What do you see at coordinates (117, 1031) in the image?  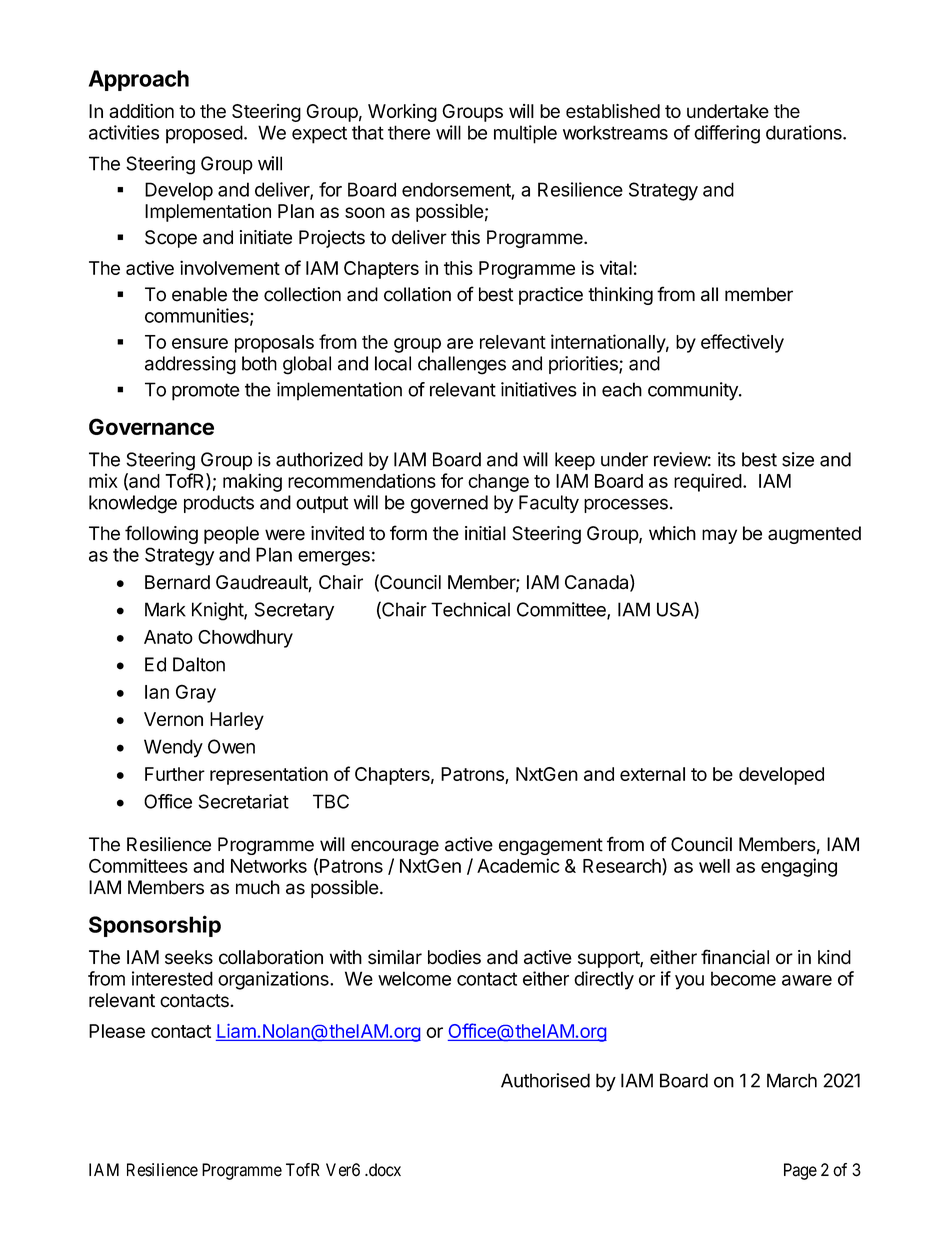 I see `Please` at bounding box center [117, 1031].
